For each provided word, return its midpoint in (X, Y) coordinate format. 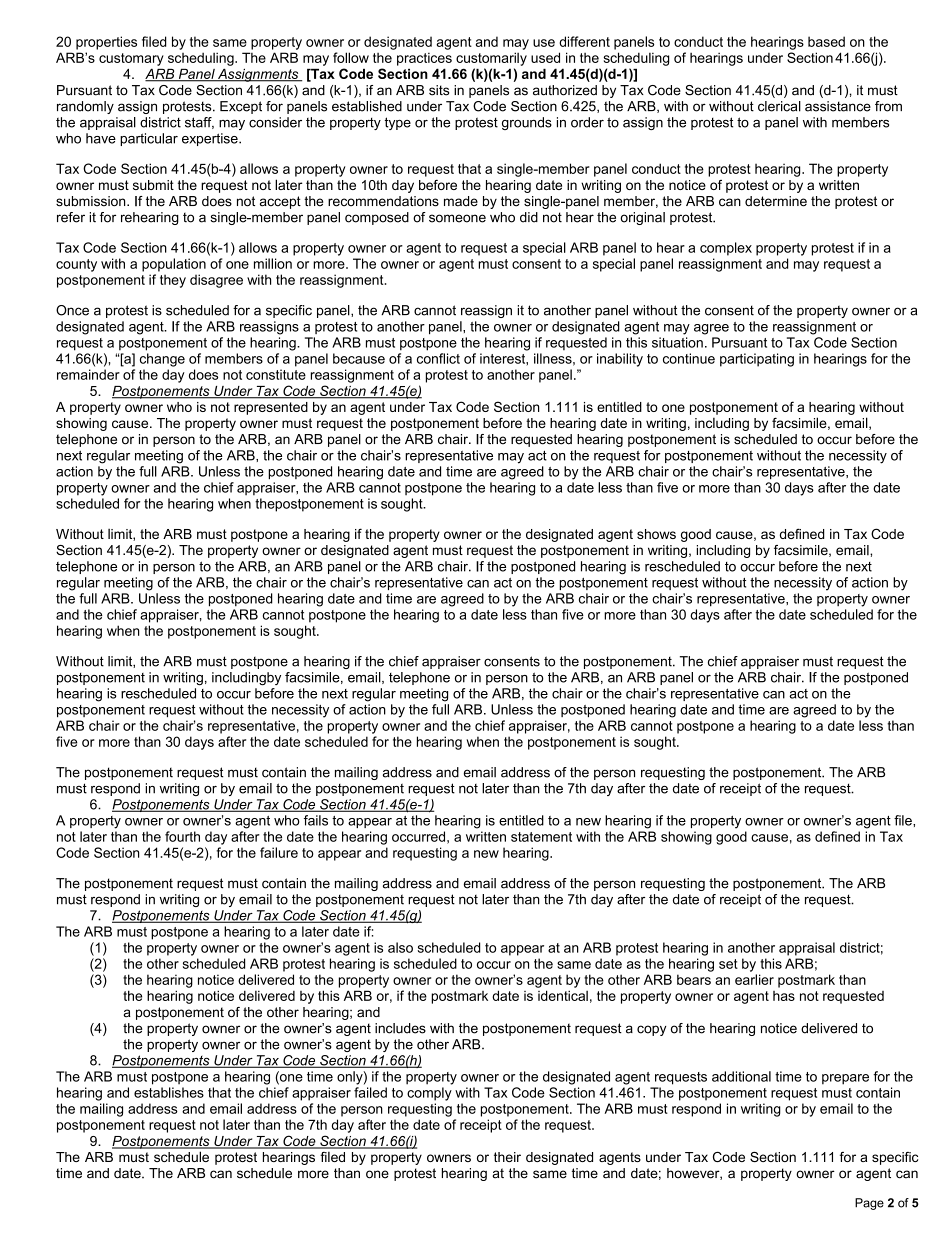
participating (757, 360)
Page (869, 1204)
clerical (779, 106)
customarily (491, 59)
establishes (169, 1092)
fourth (182, 836)
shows (656, 534)
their (507, 1157)
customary (131, 59)
